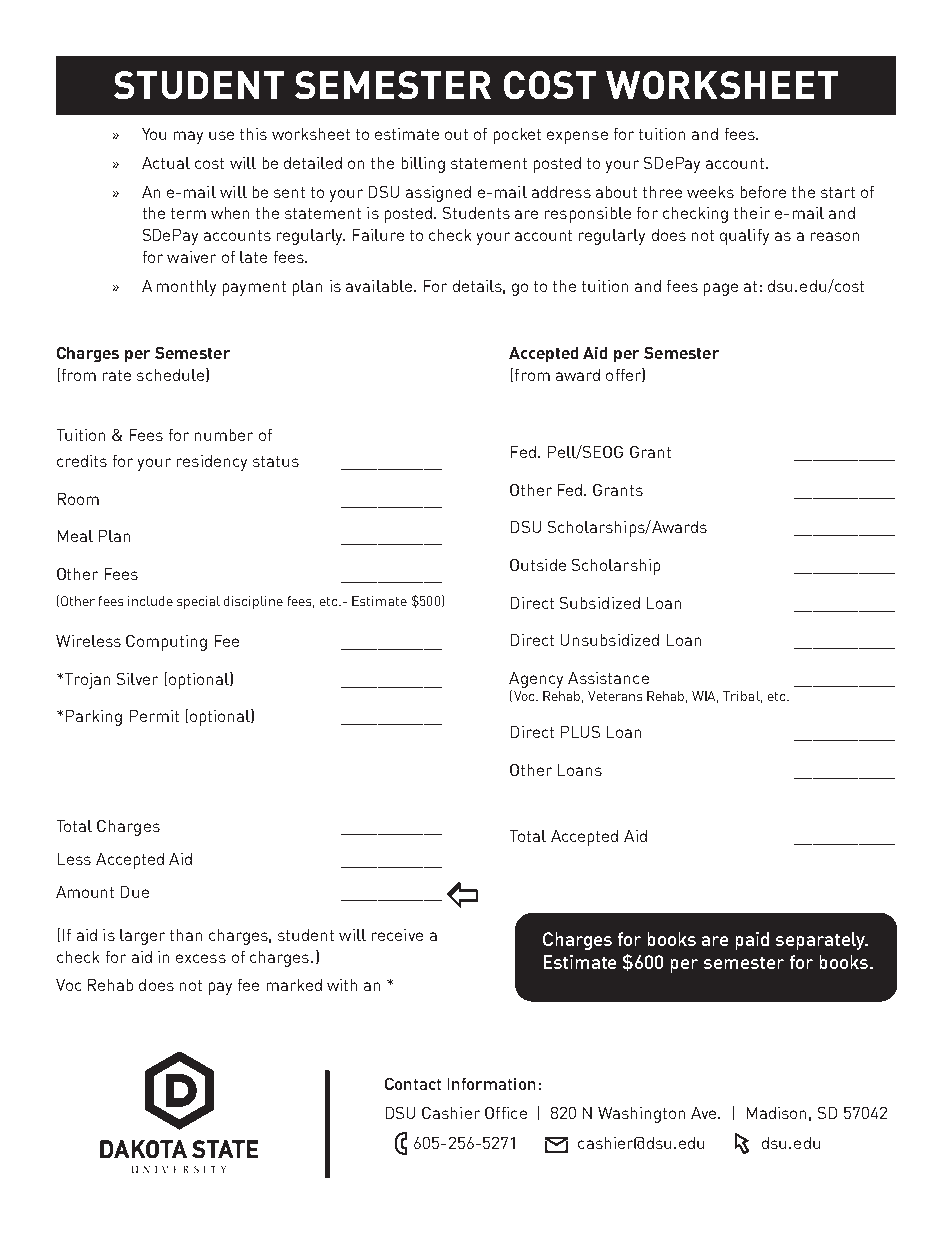  What do you see at coordinates (491, 1084) in the page?
I see `Information` at bounding box center [491, 1084].
